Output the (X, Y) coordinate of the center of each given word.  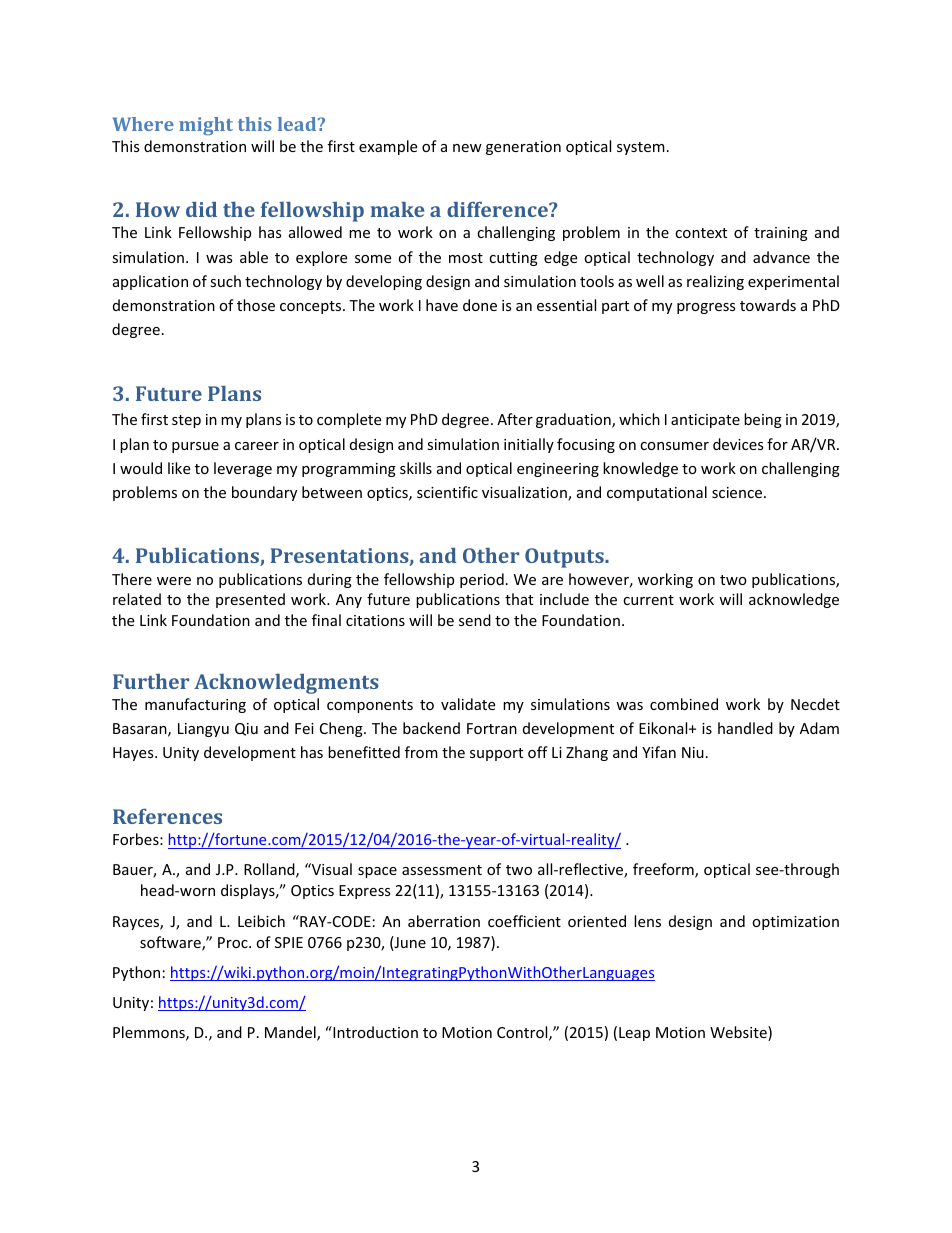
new (467, 148)
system (641, 148)
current (648, 600)
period (482, 580)
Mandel (291, 1033)
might (206, 126)
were (174, 581)
